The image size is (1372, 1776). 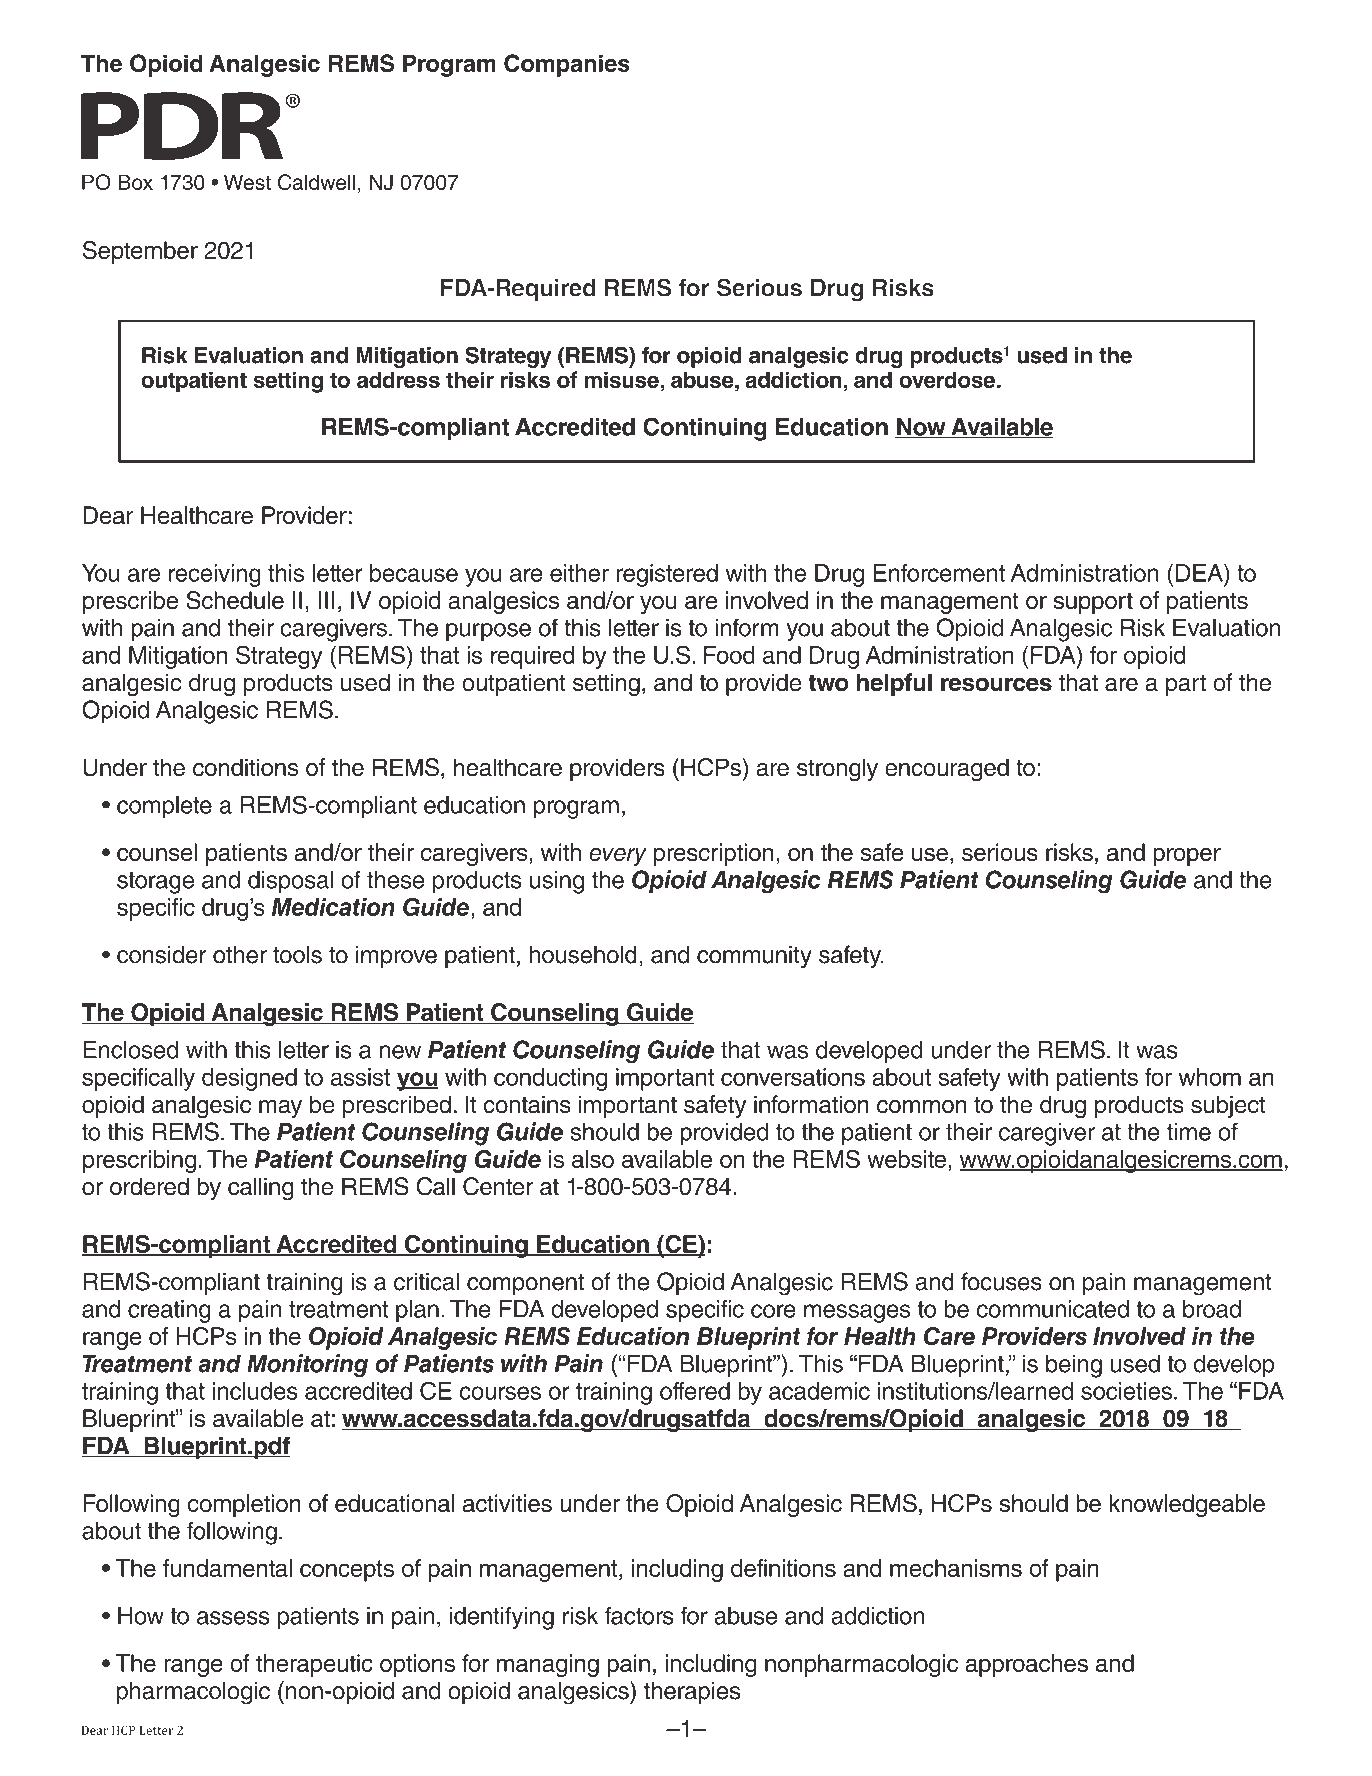 I want to click on Companies, so click(x=567, y=65).
